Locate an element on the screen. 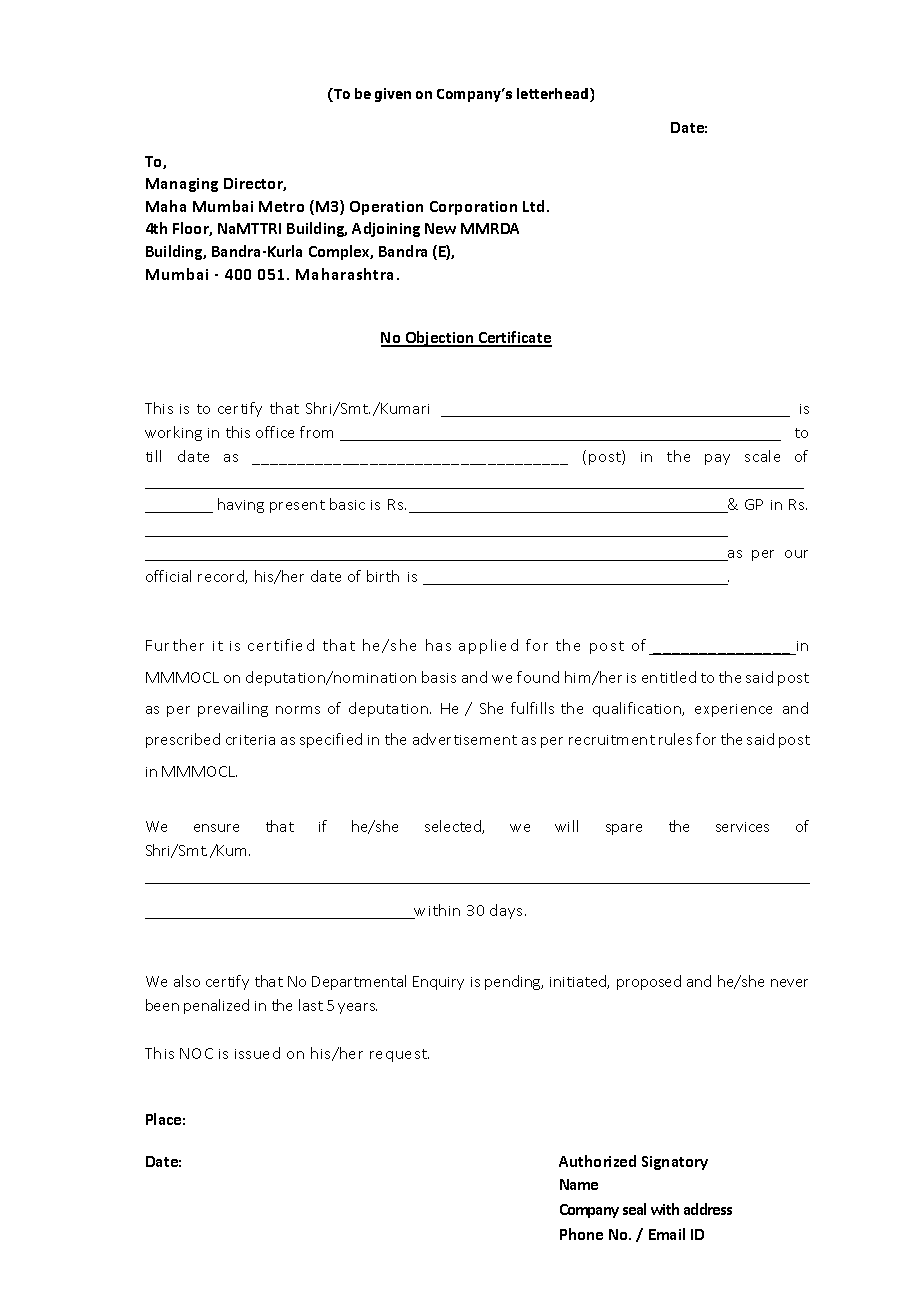 This screenshot has width=924, height=1308. applied is located at coordinates (488, 646).
